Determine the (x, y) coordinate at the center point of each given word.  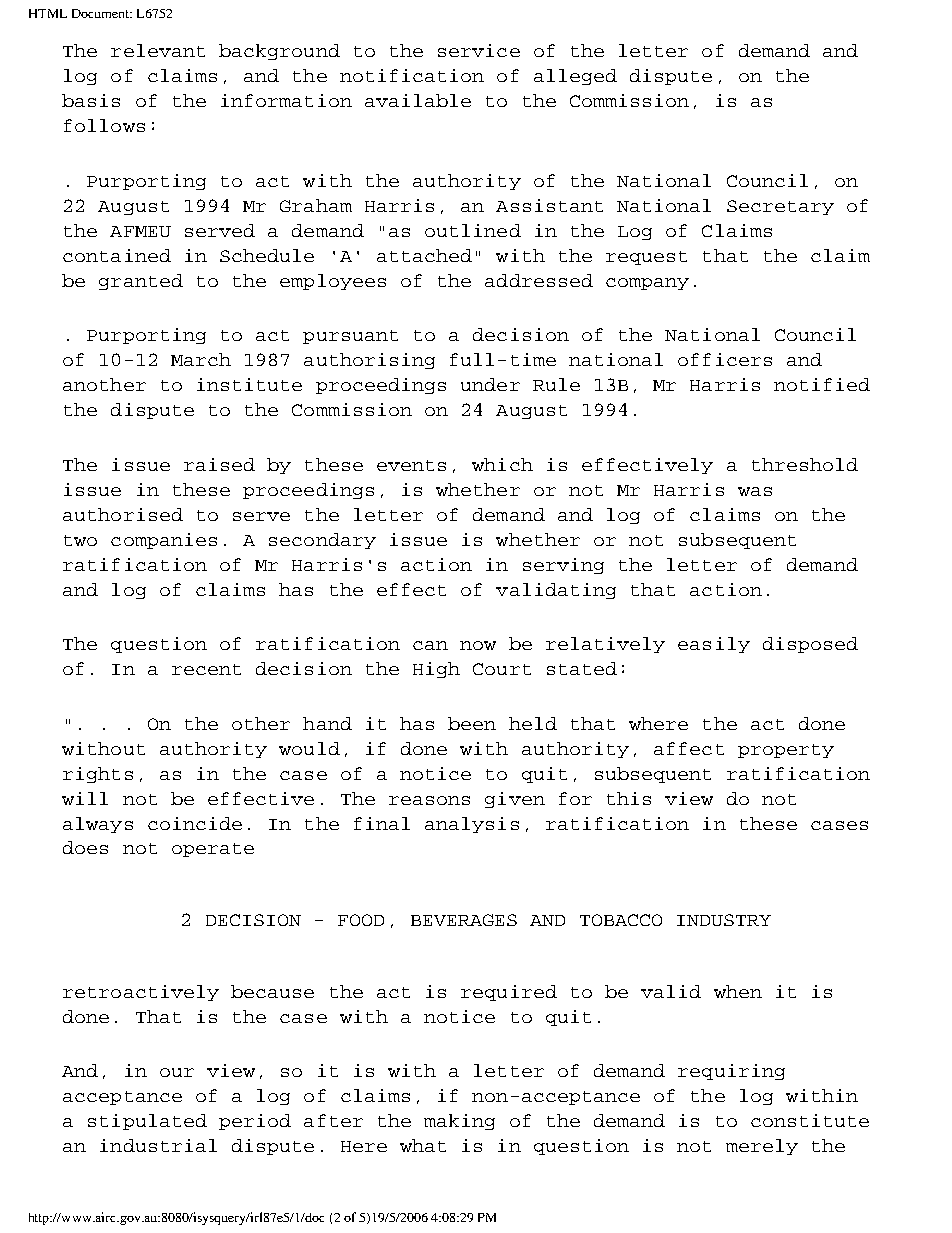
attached (424, 255)
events (411, 465)
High (436, 670)
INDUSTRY (724, 920)
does (85, 847)
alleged (575, 77)
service (479, 50)
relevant (158, 50)
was (755, 491)
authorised (123, 514)
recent (206, 669)
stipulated (147, 1122)
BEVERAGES (464, 920)
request (646, 258)
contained (117, 255)
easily (714, 645)
